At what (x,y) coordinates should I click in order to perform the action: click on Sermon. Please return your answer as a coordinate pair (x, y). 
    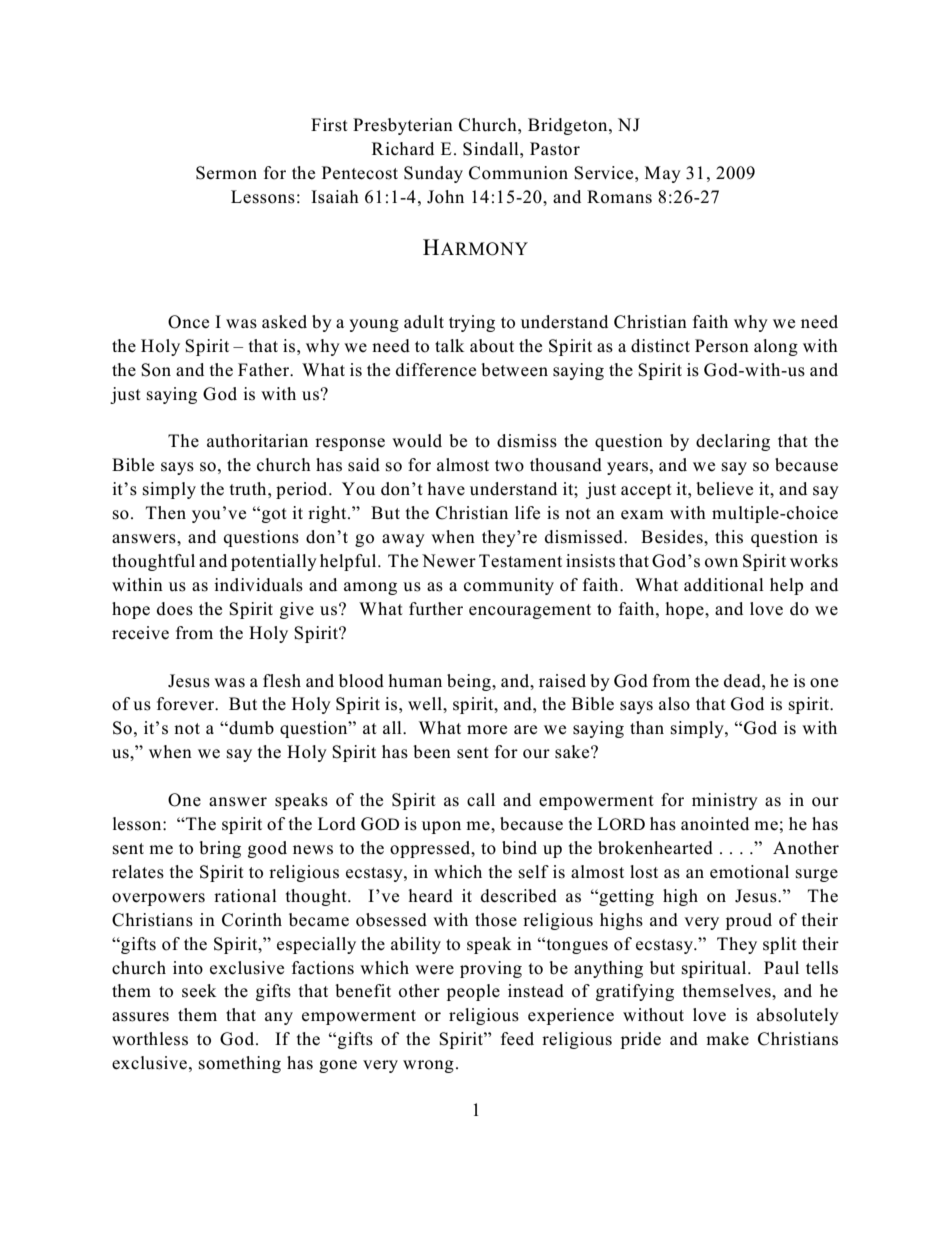
    Looking at the image, I should click on (226, 173).
